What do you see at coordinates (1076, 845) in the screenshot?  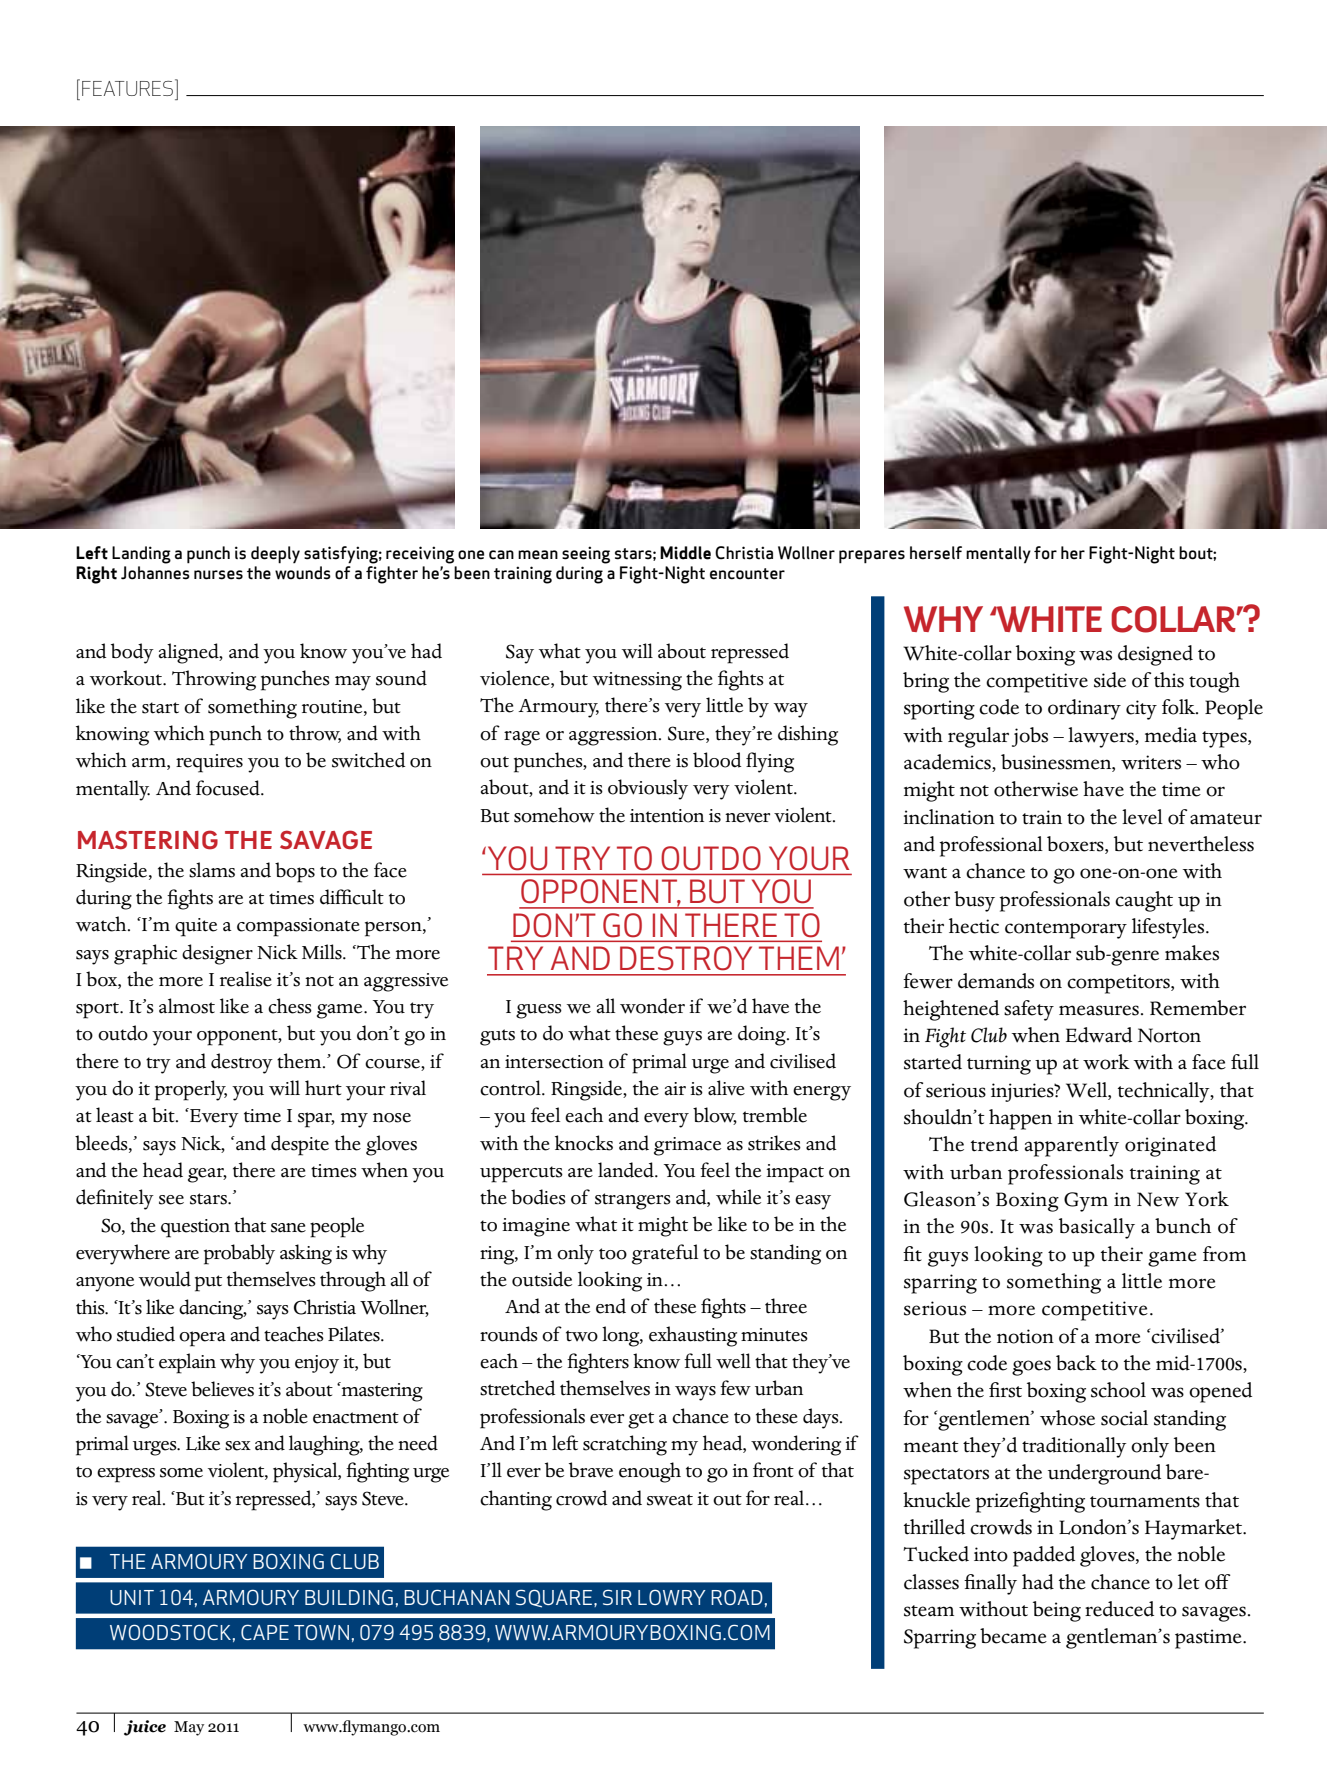 I see `boxers` at bounding box center [1076, 845].
